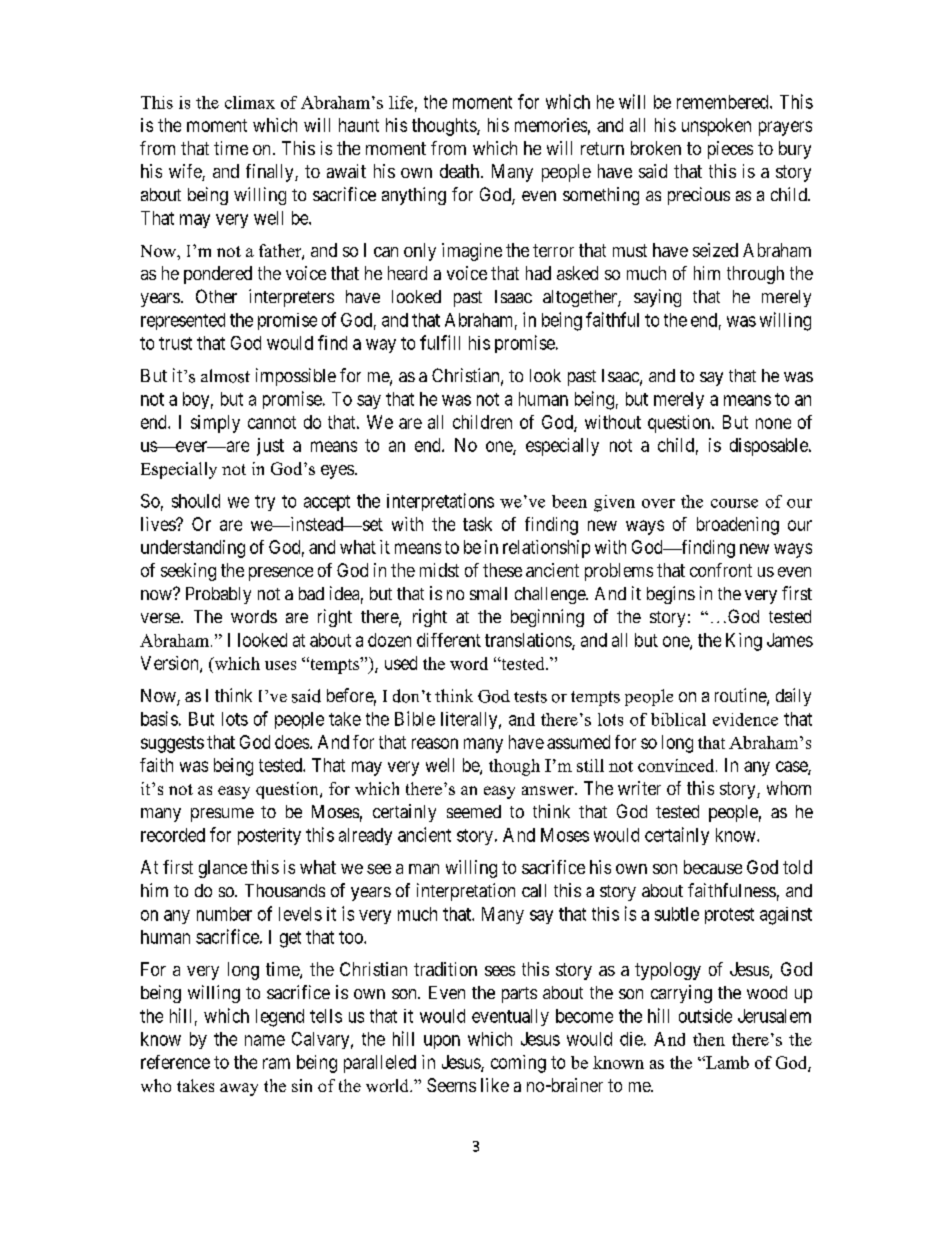 The width and height of the screenshot is (952, 1233). Describe the element at coordinates (250, 102) in the screenshot. I see `climax` at that location.
